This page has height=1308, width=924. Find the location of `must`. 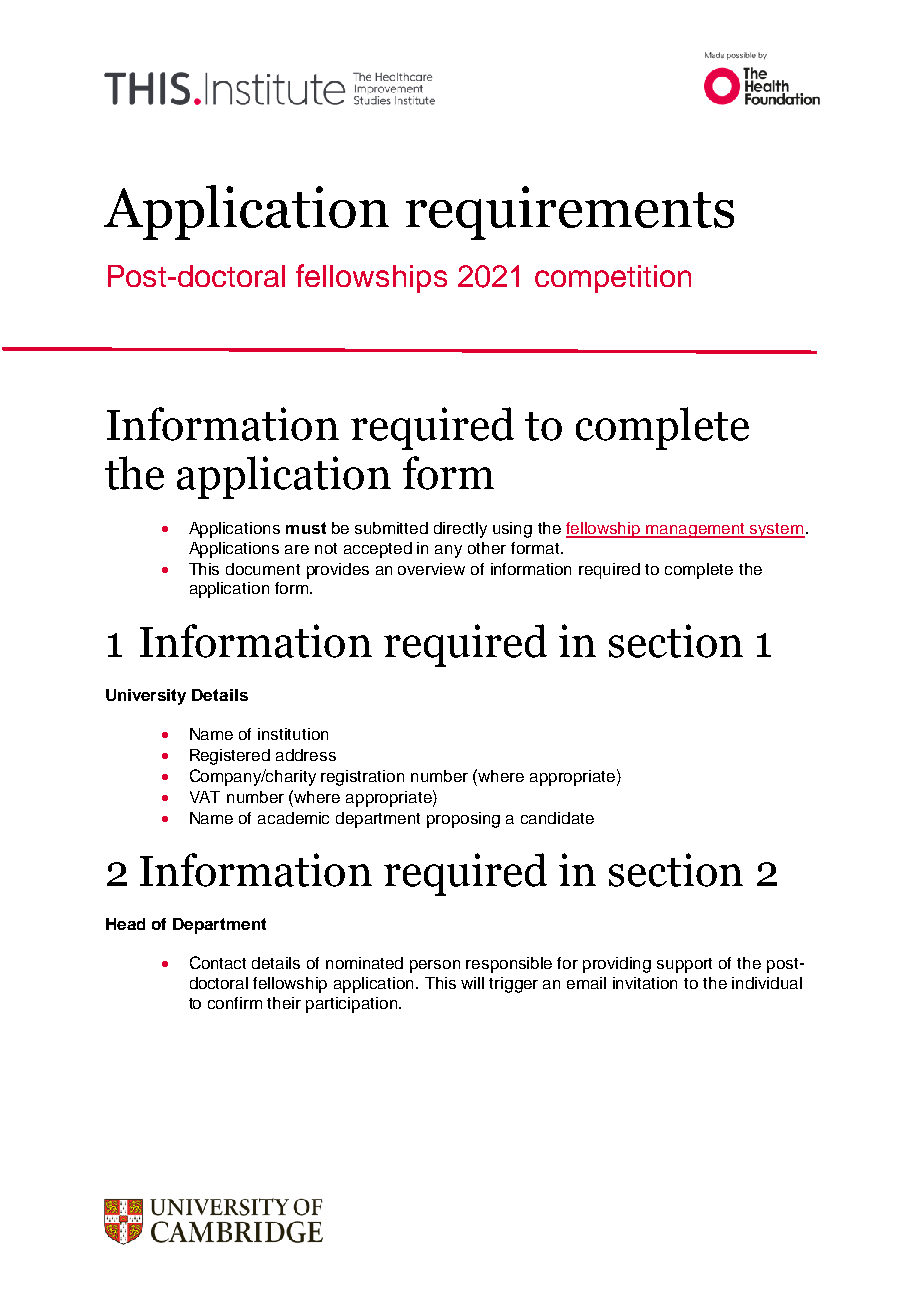

must is located at coordinates (306, 528).
